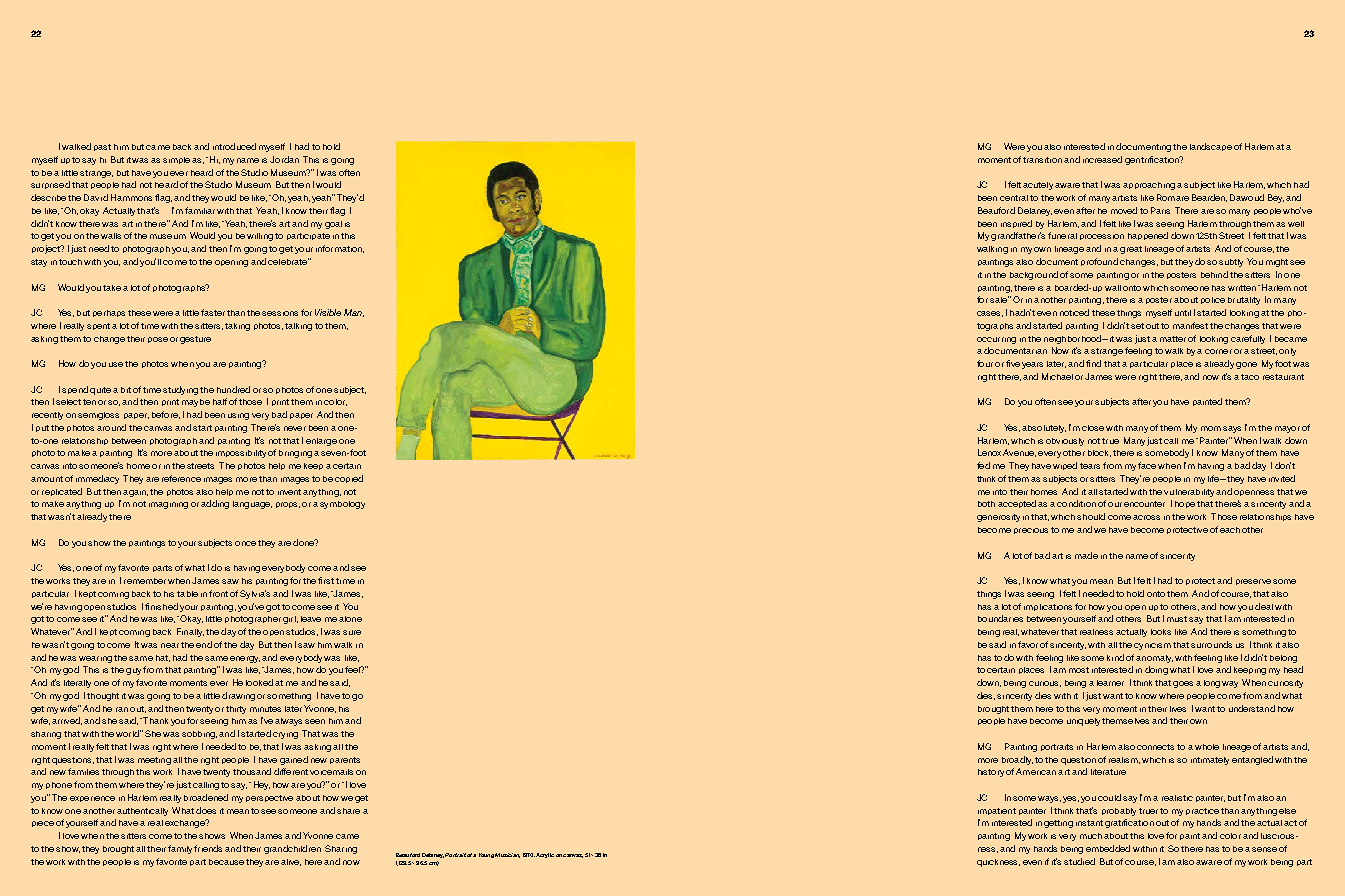 The image size is (1345, 896). What do you see at coordinates (1144, 504) in the page?
I see `encounter` at bounding box center [1144, 504].
